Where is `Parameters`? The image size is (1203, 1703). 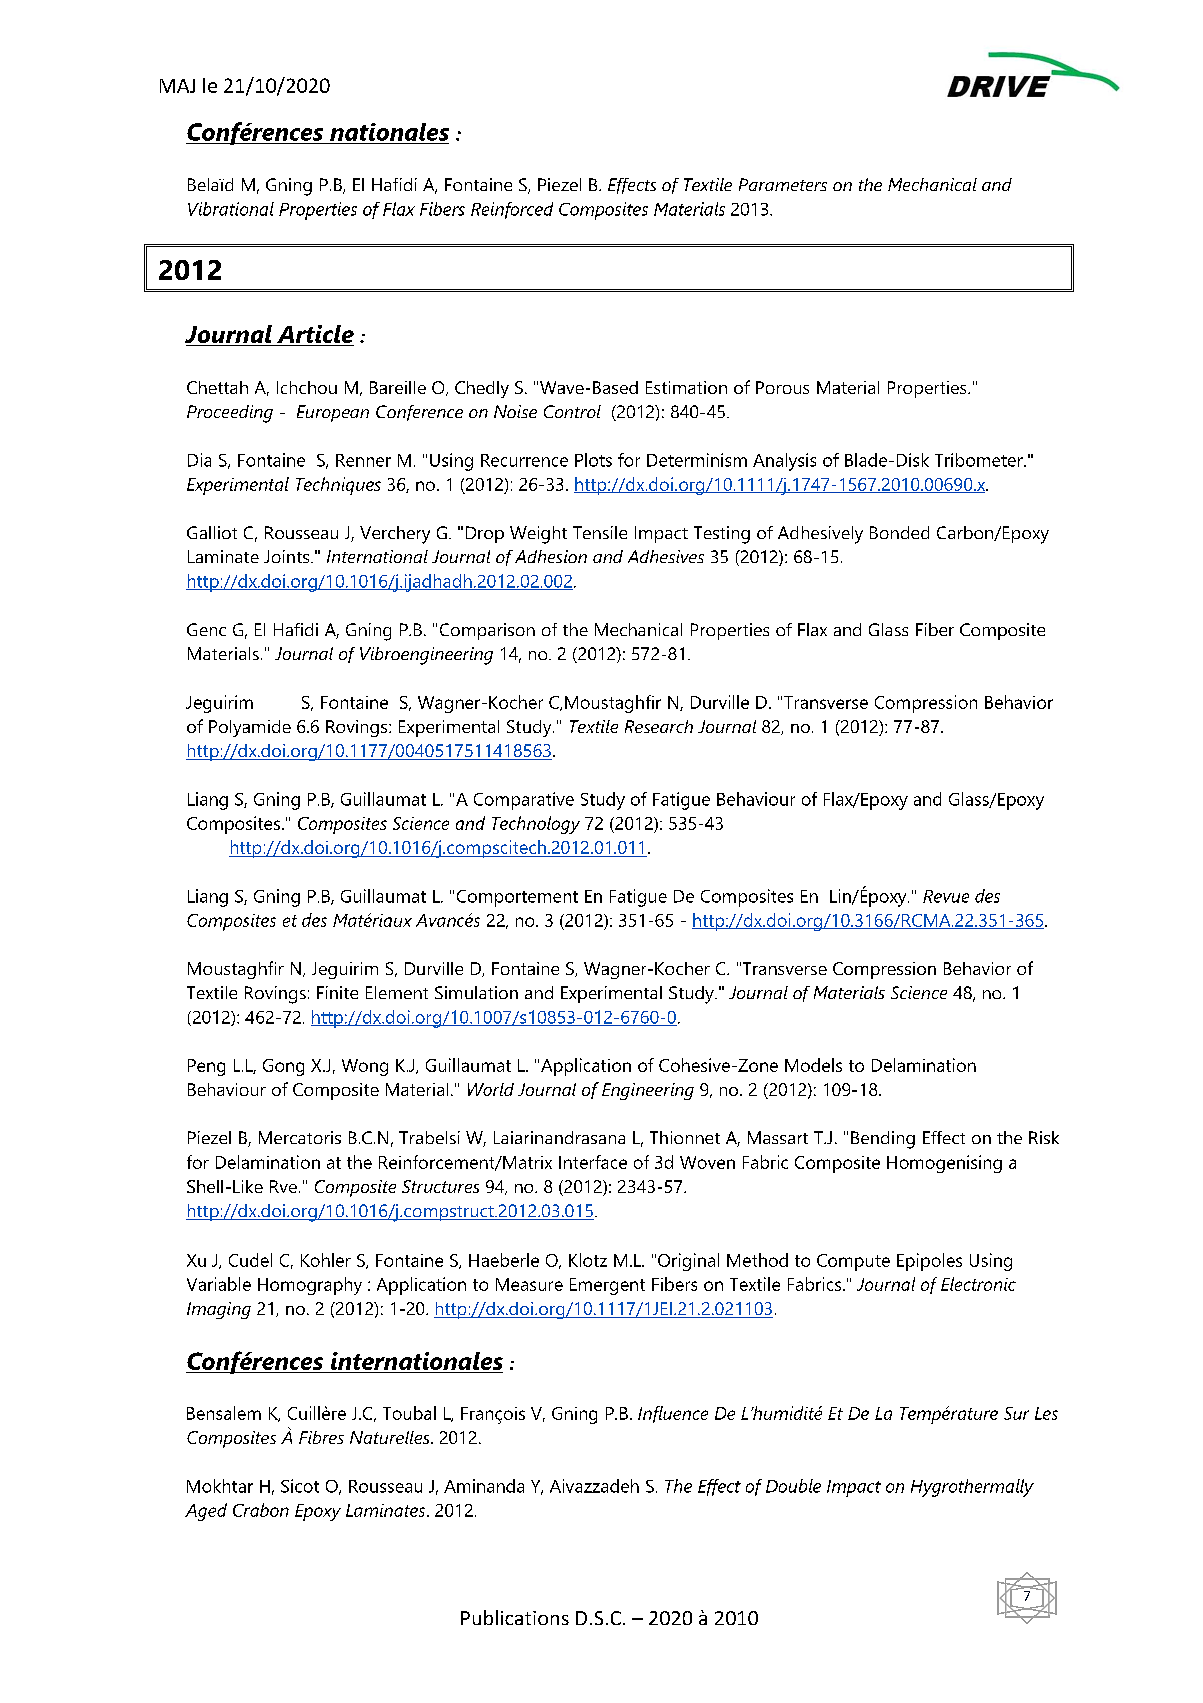
Parameters is located at coordinates (783, 184).
